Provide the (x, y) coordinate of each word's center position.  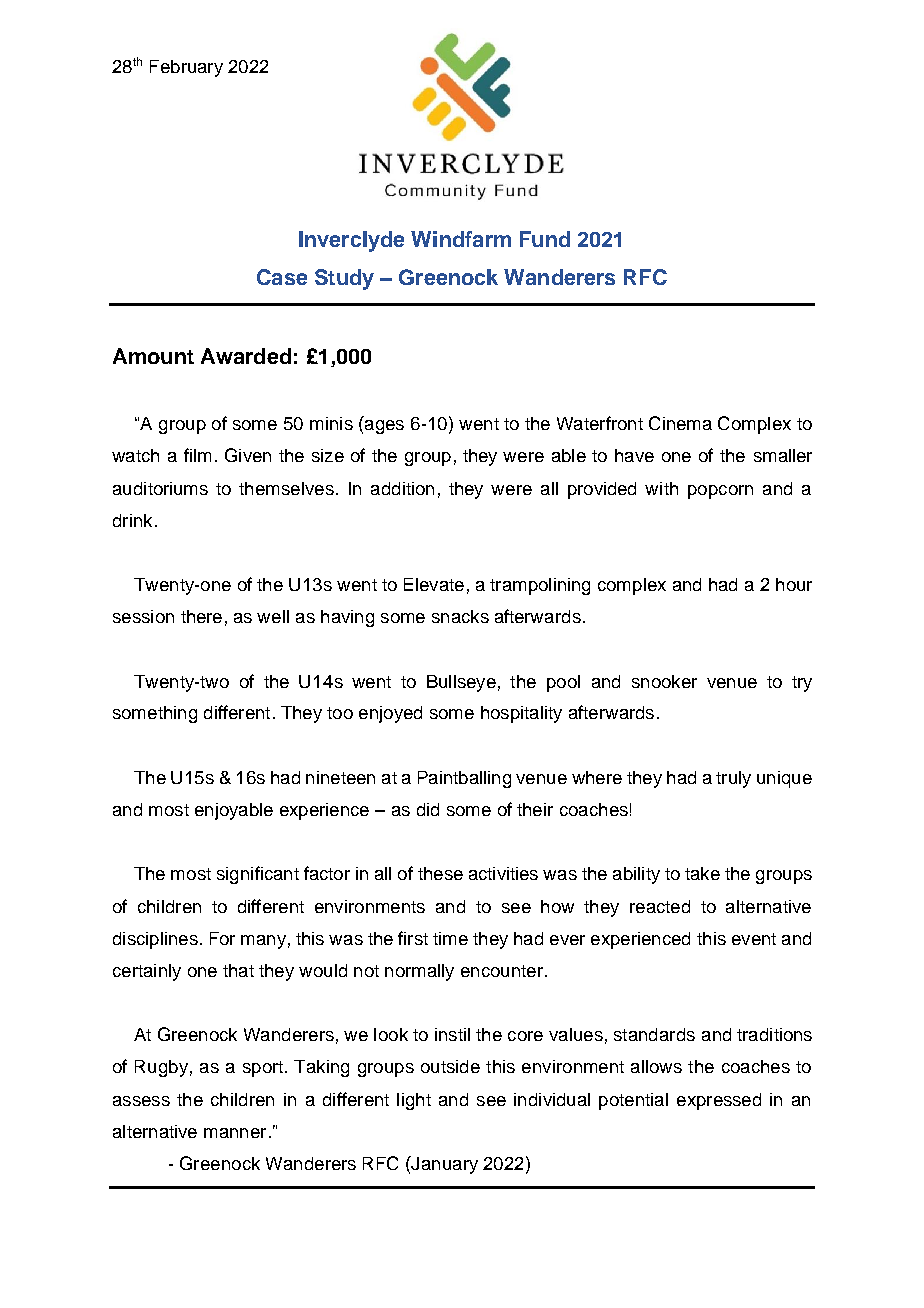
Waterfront (600, 423)
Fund (545, 239)
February (186, 68)
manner (235, 1133)
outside (450, 1066)
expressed (719, 1101)
